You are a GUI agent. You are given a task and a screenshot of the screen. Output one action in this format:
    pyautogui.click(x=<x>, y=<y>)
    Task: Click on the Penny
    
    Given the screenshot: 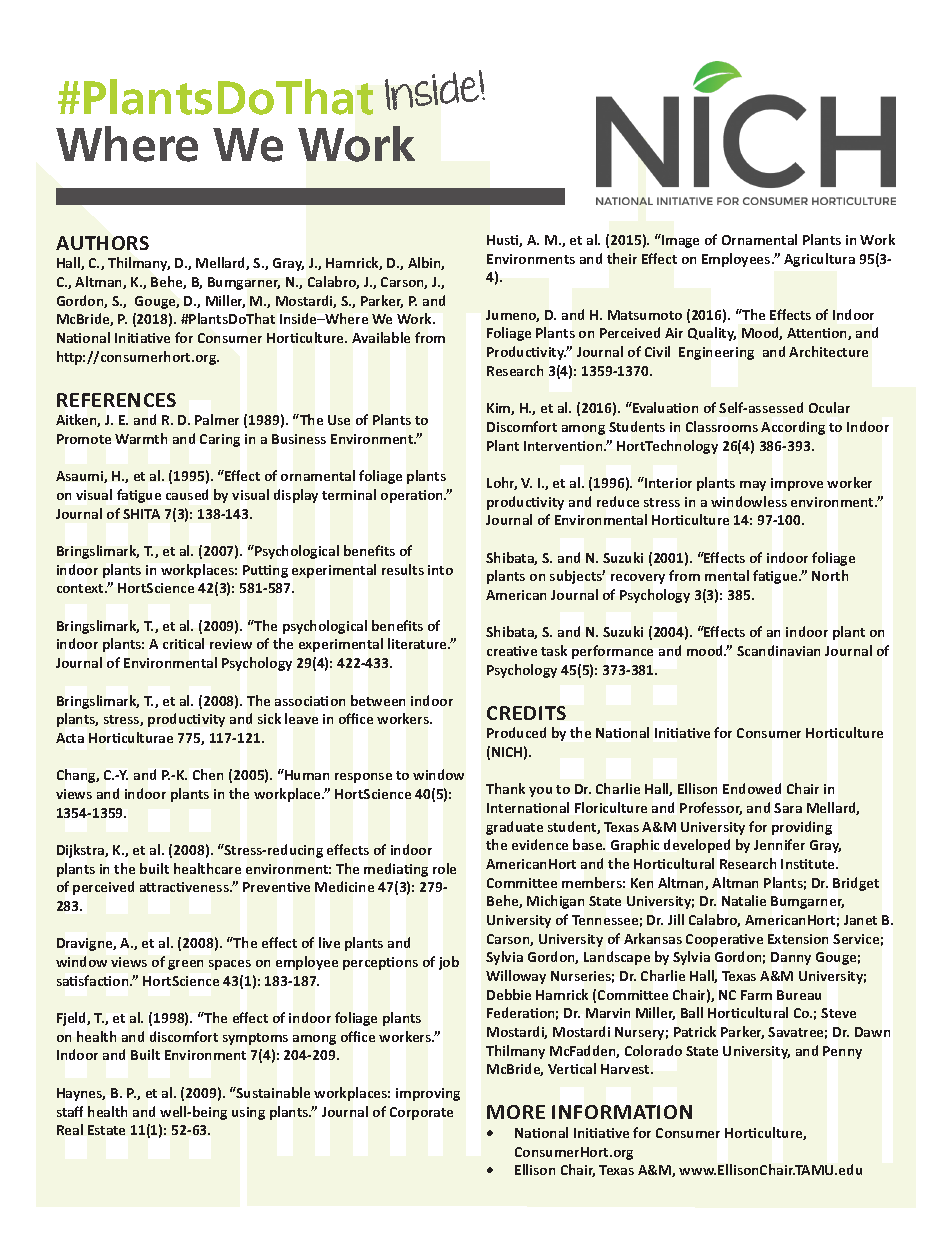 What is the action you would take?
    pyautogui.click(x=842, y=1052)
